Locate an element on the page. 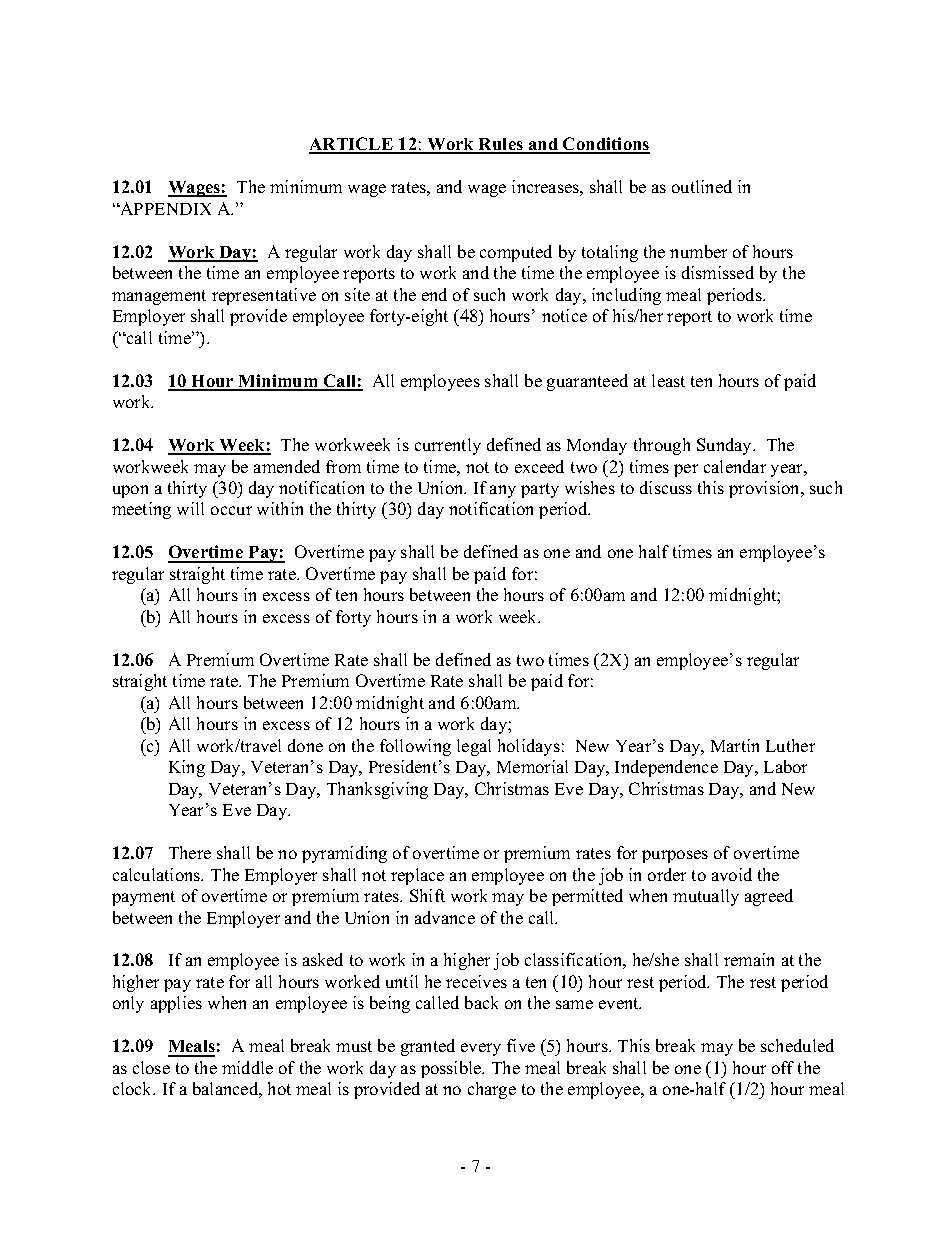  Shift is located at coordinates (427, 895).
